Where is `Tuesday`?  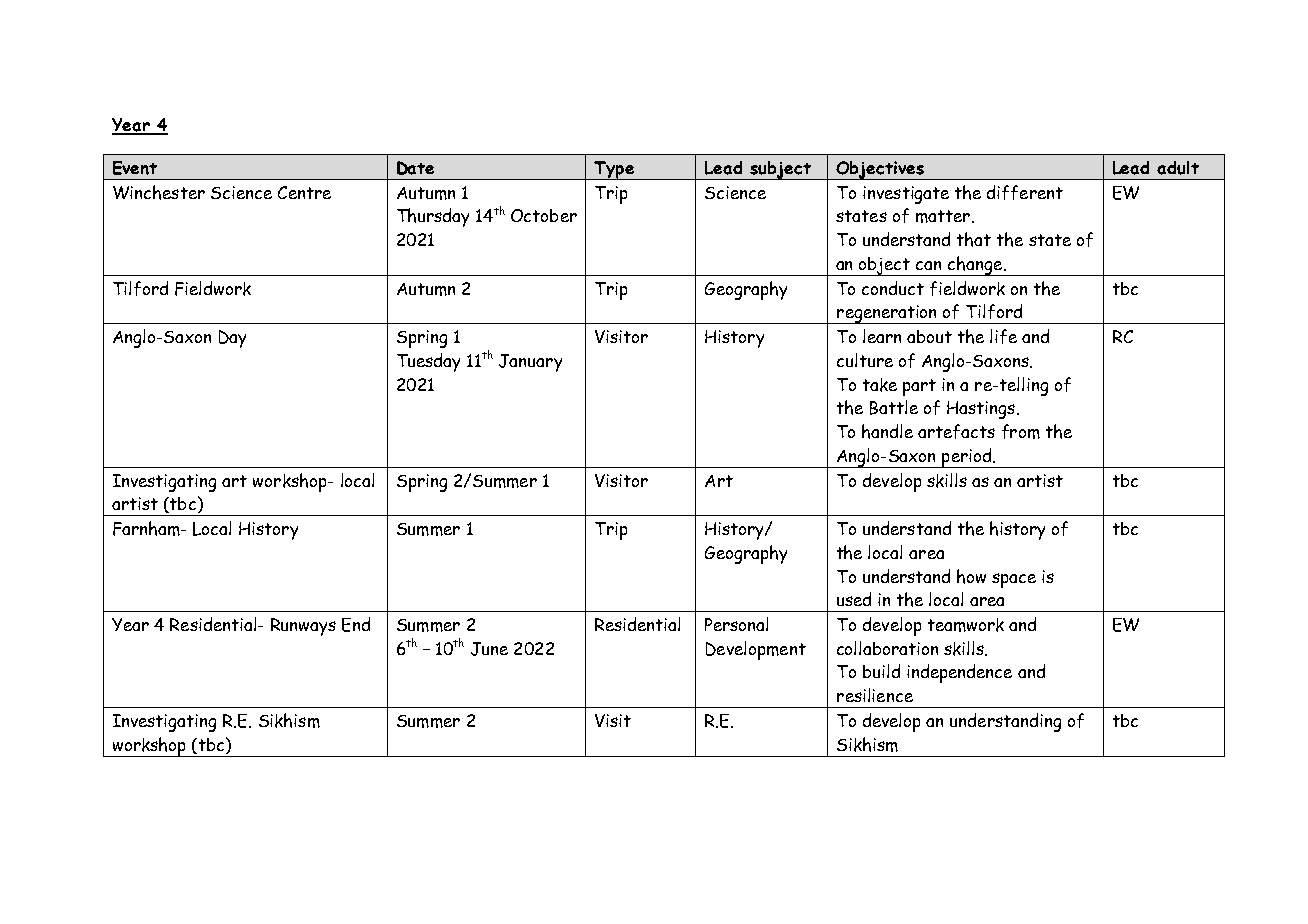
Tuesday is located at coordinates (428, 362).
